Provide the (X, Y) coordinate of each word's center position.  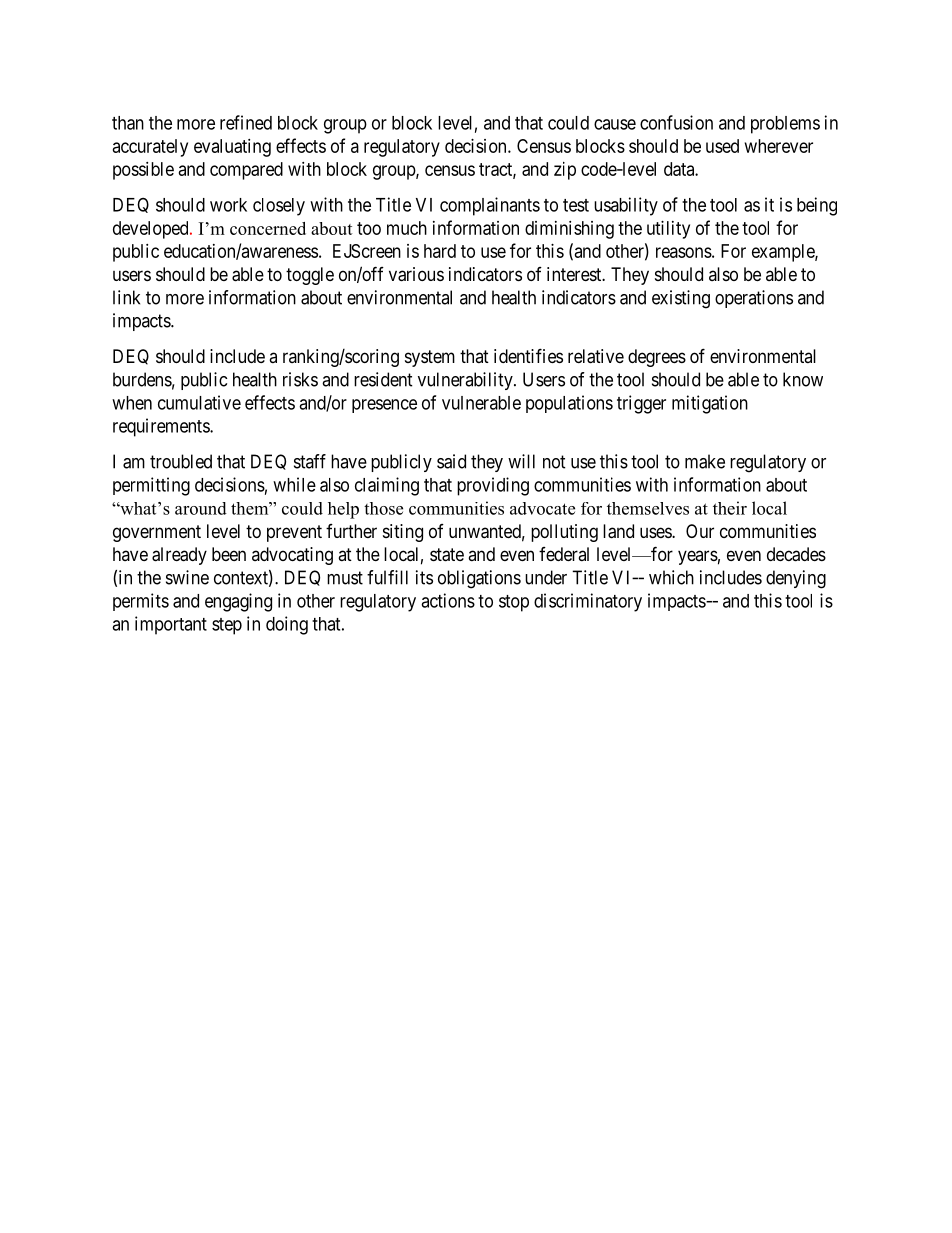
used (722, 146)
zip (565, 171)
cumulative (199, 402)
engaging (238, 602)
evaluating (232, 148)
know (803, 379)
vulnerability (466, 381)
